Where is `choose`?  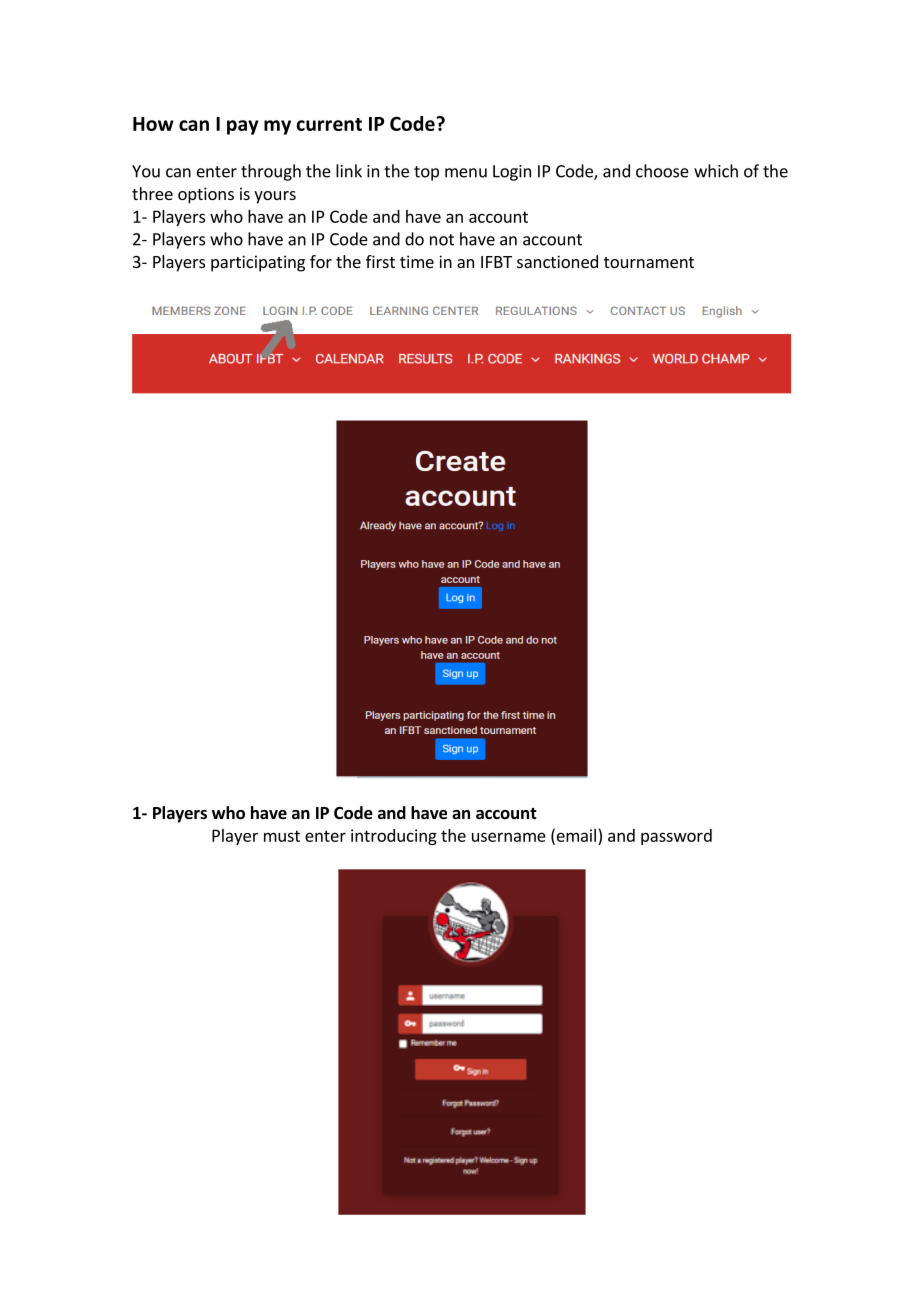
choose is located at coordinates (662, 171).
